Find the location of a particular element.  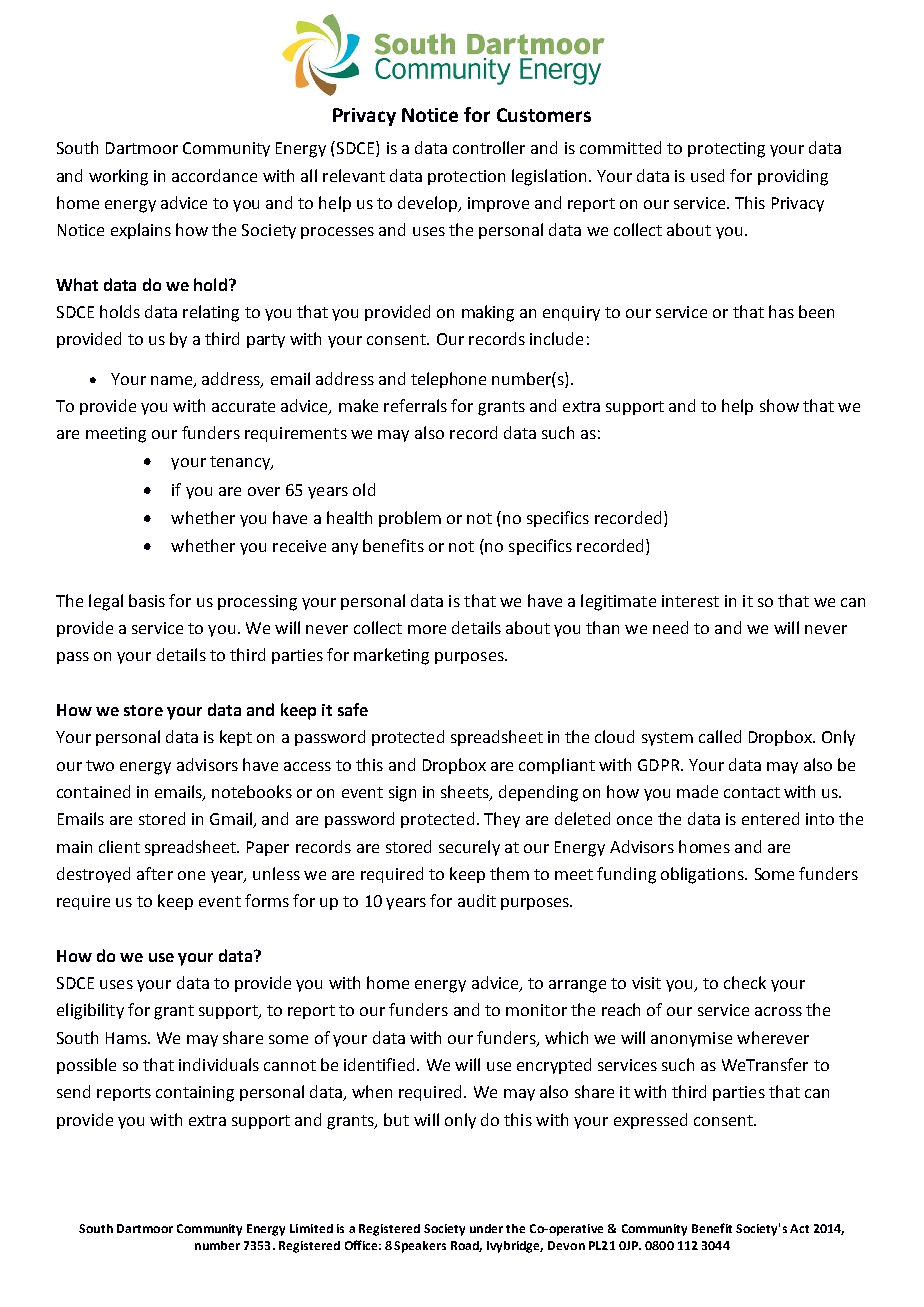

called is located at coordinates (720, 736).
